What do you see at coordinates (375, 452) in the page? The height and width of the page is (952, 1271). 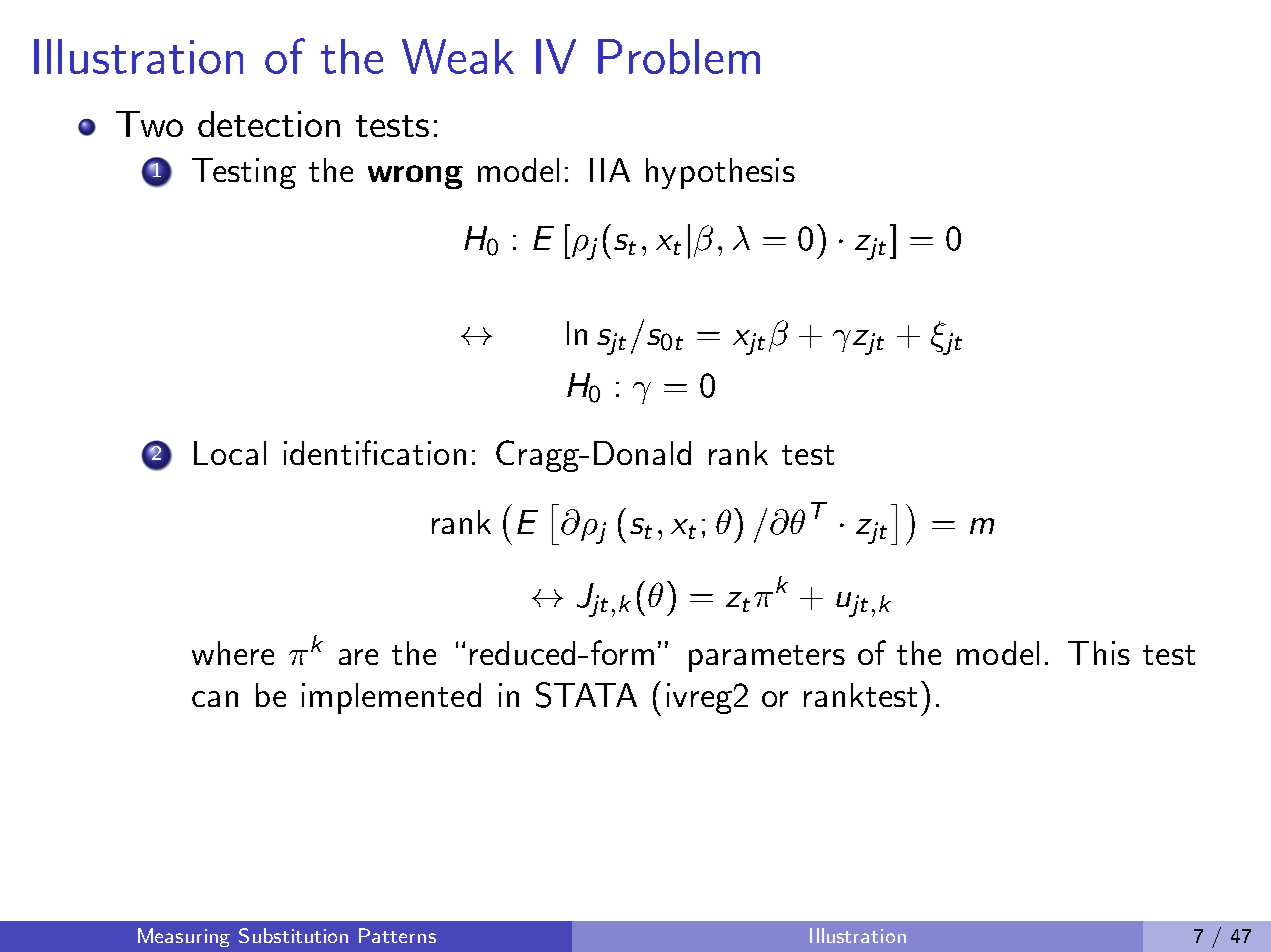 I see `identification` at bounding box center [375, 452].
